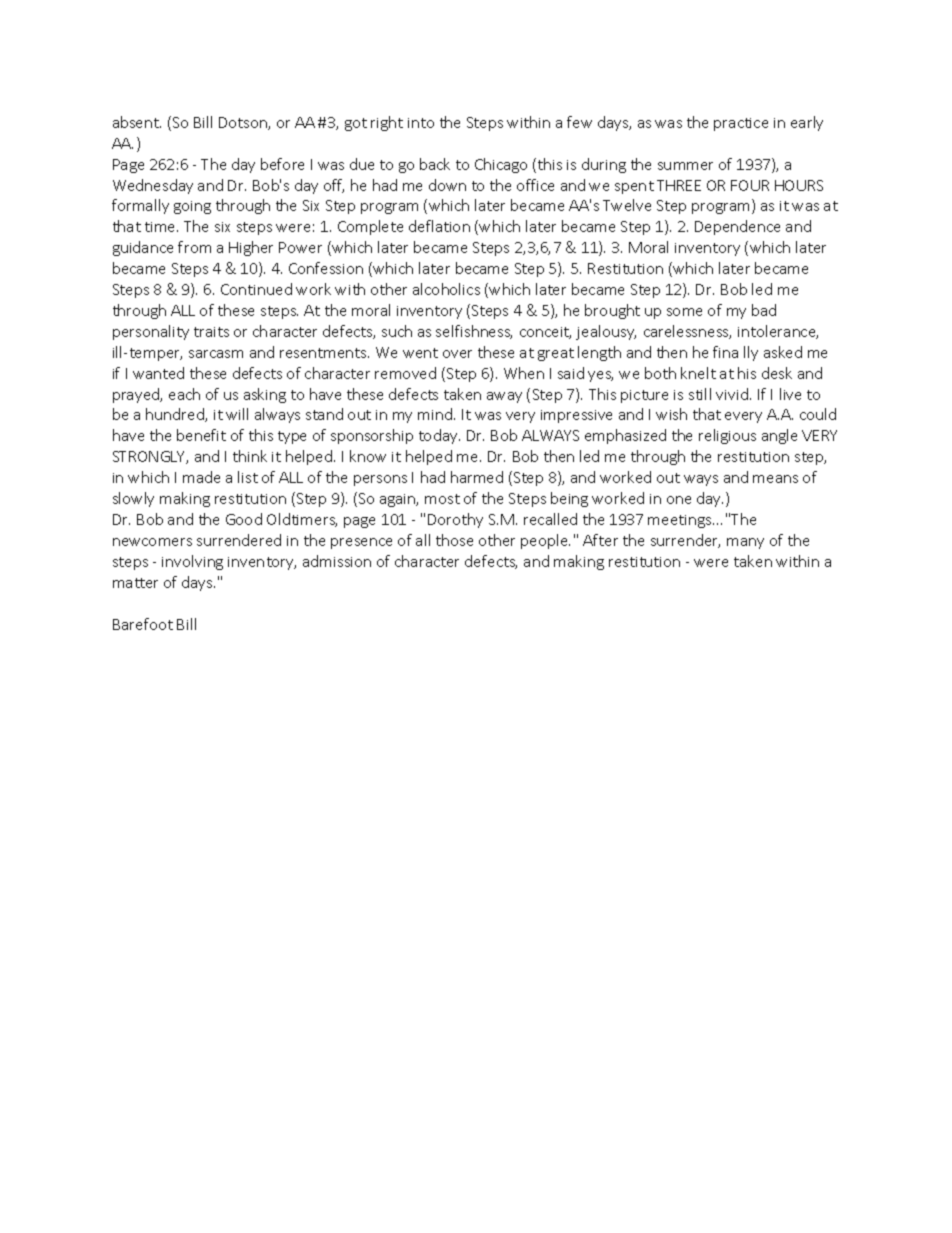 This image has height=1233, width=952. I want to click on think, so click(250, 456).
